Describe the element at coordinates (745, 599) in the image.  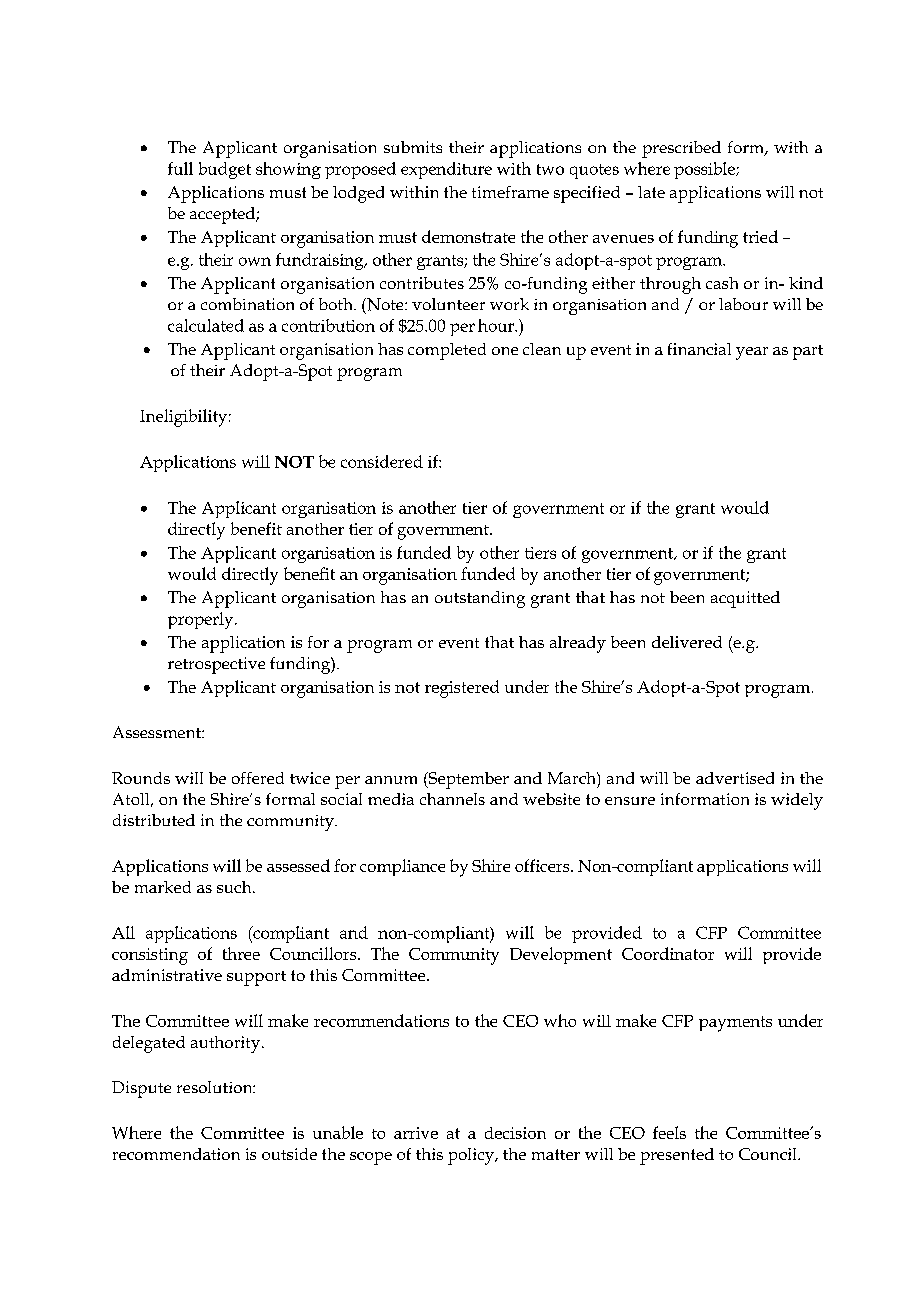
I see `acquitted` at that location.
